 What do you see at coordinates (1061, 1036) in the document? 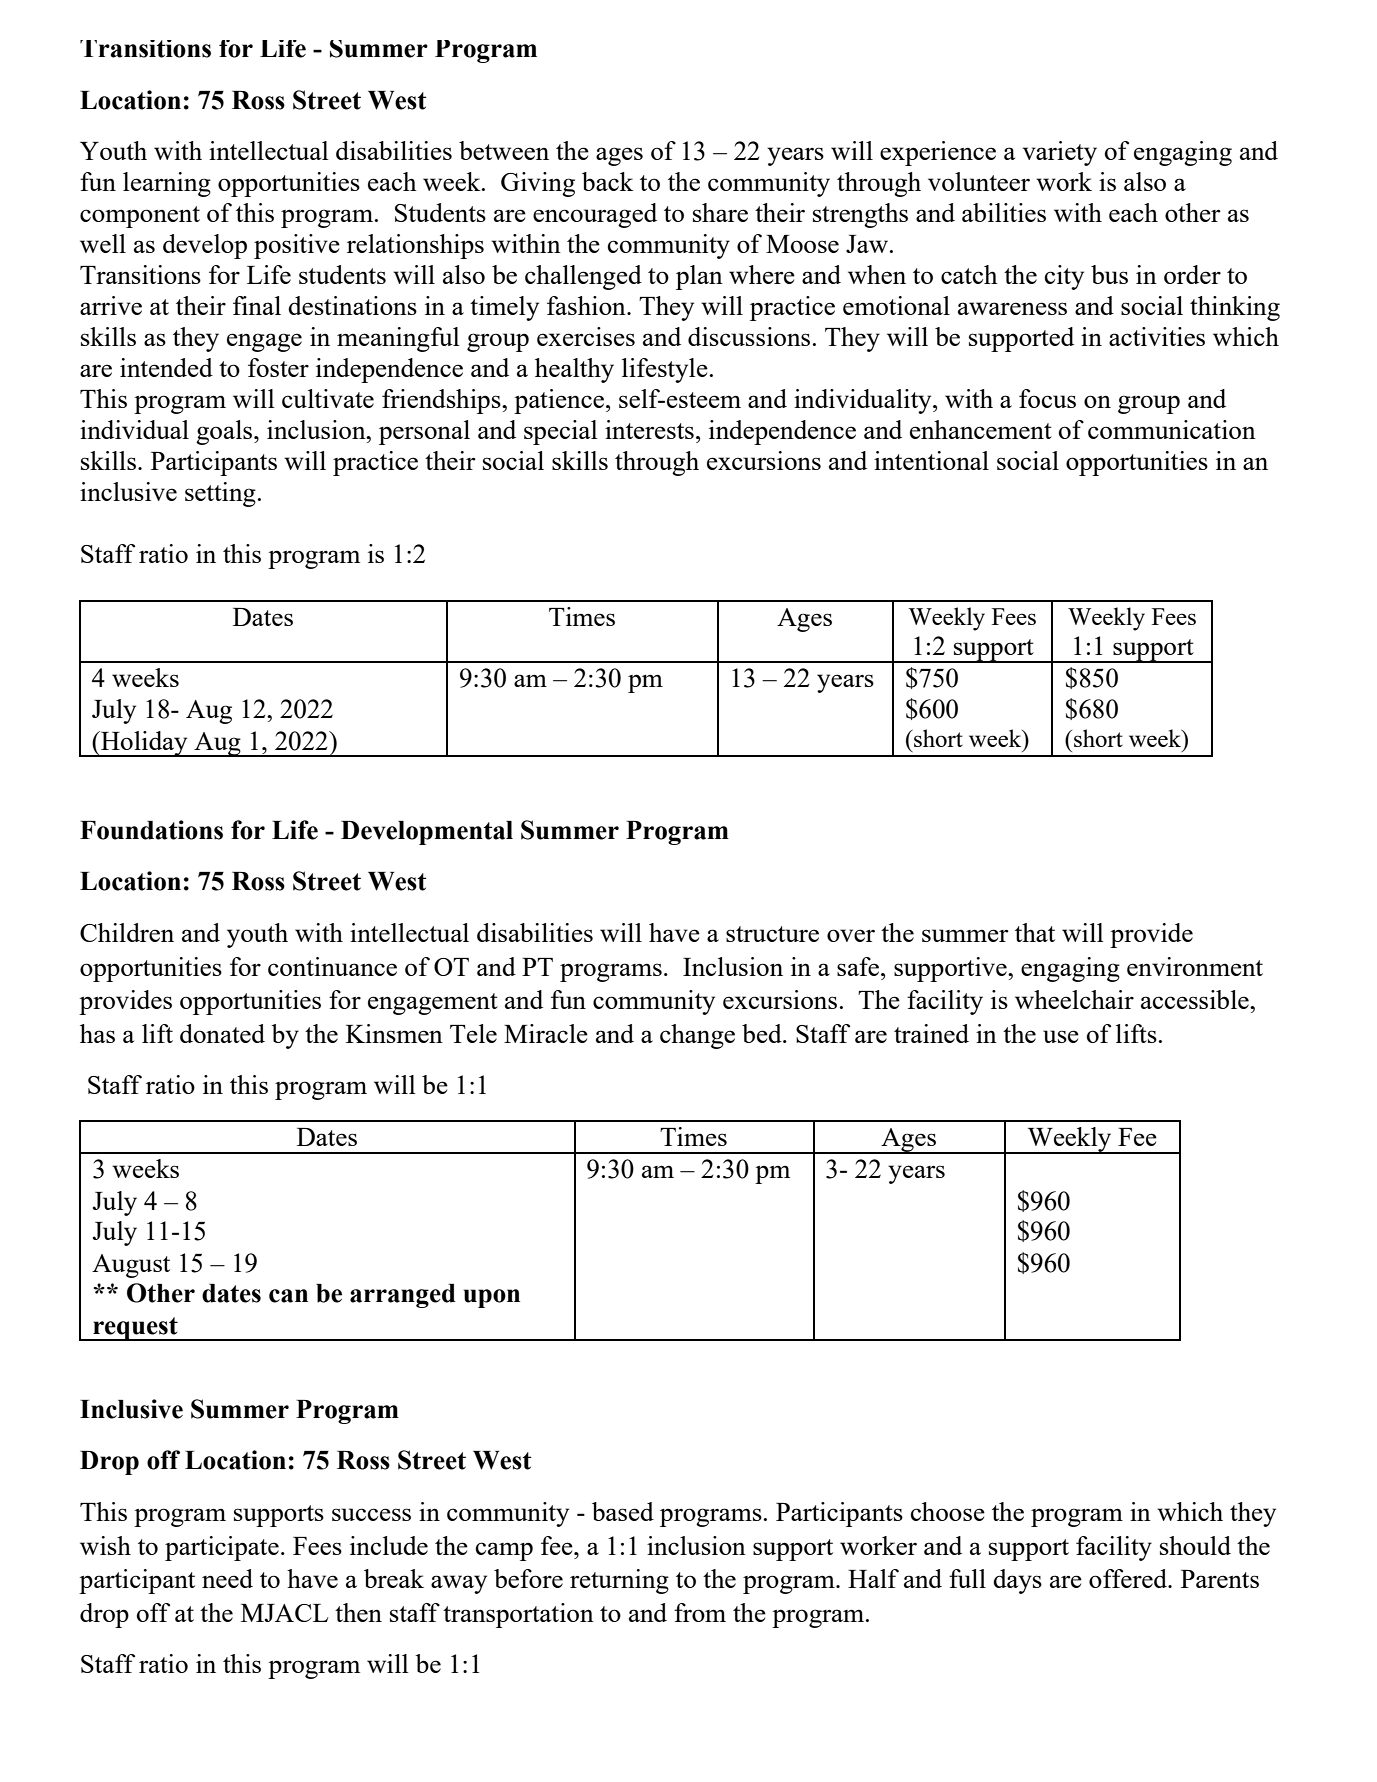
I see `use` at bounding box center [1061, 1036].
